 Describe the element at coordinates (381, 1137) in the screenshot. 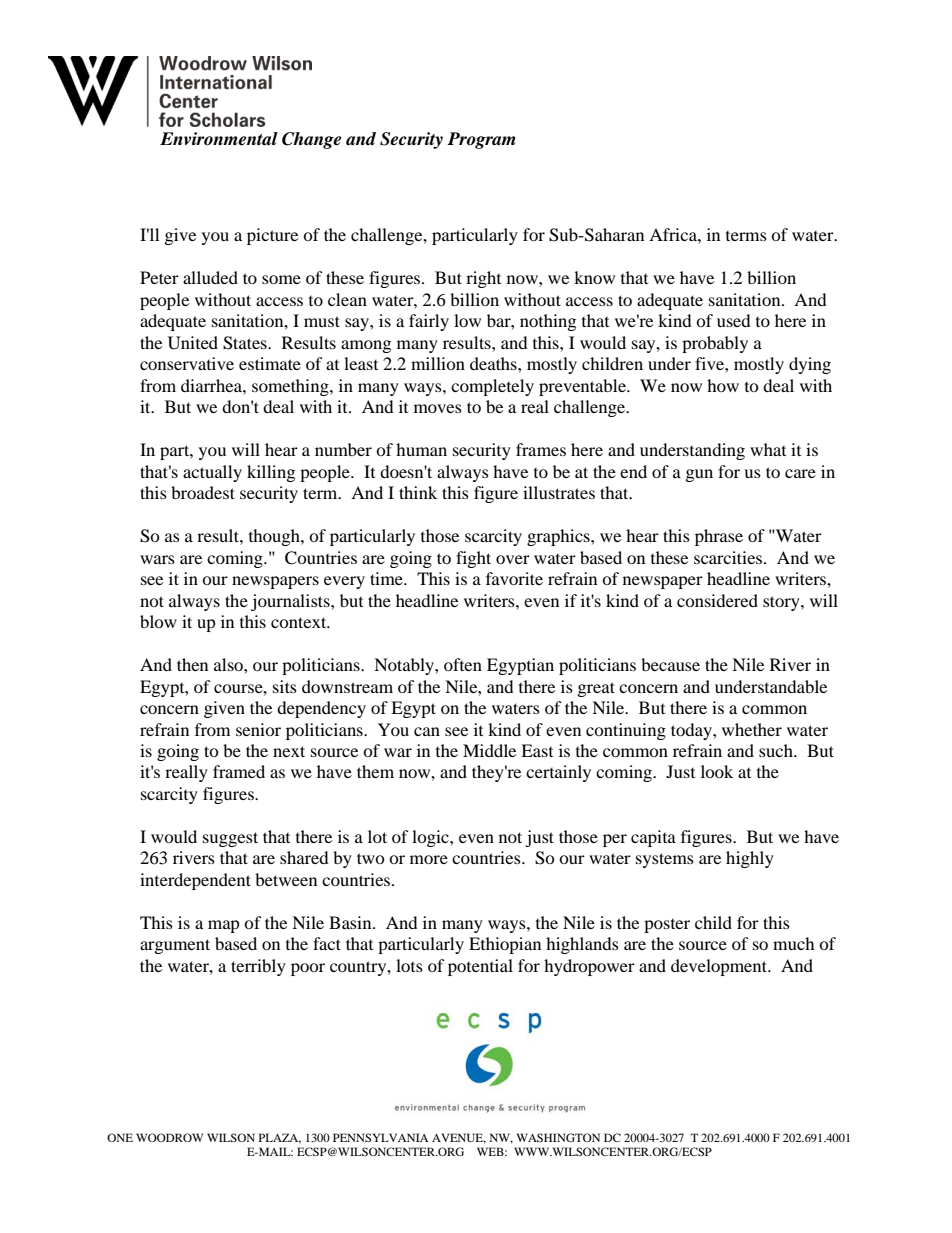

I see `PENNSYLVANIA` at that location.
